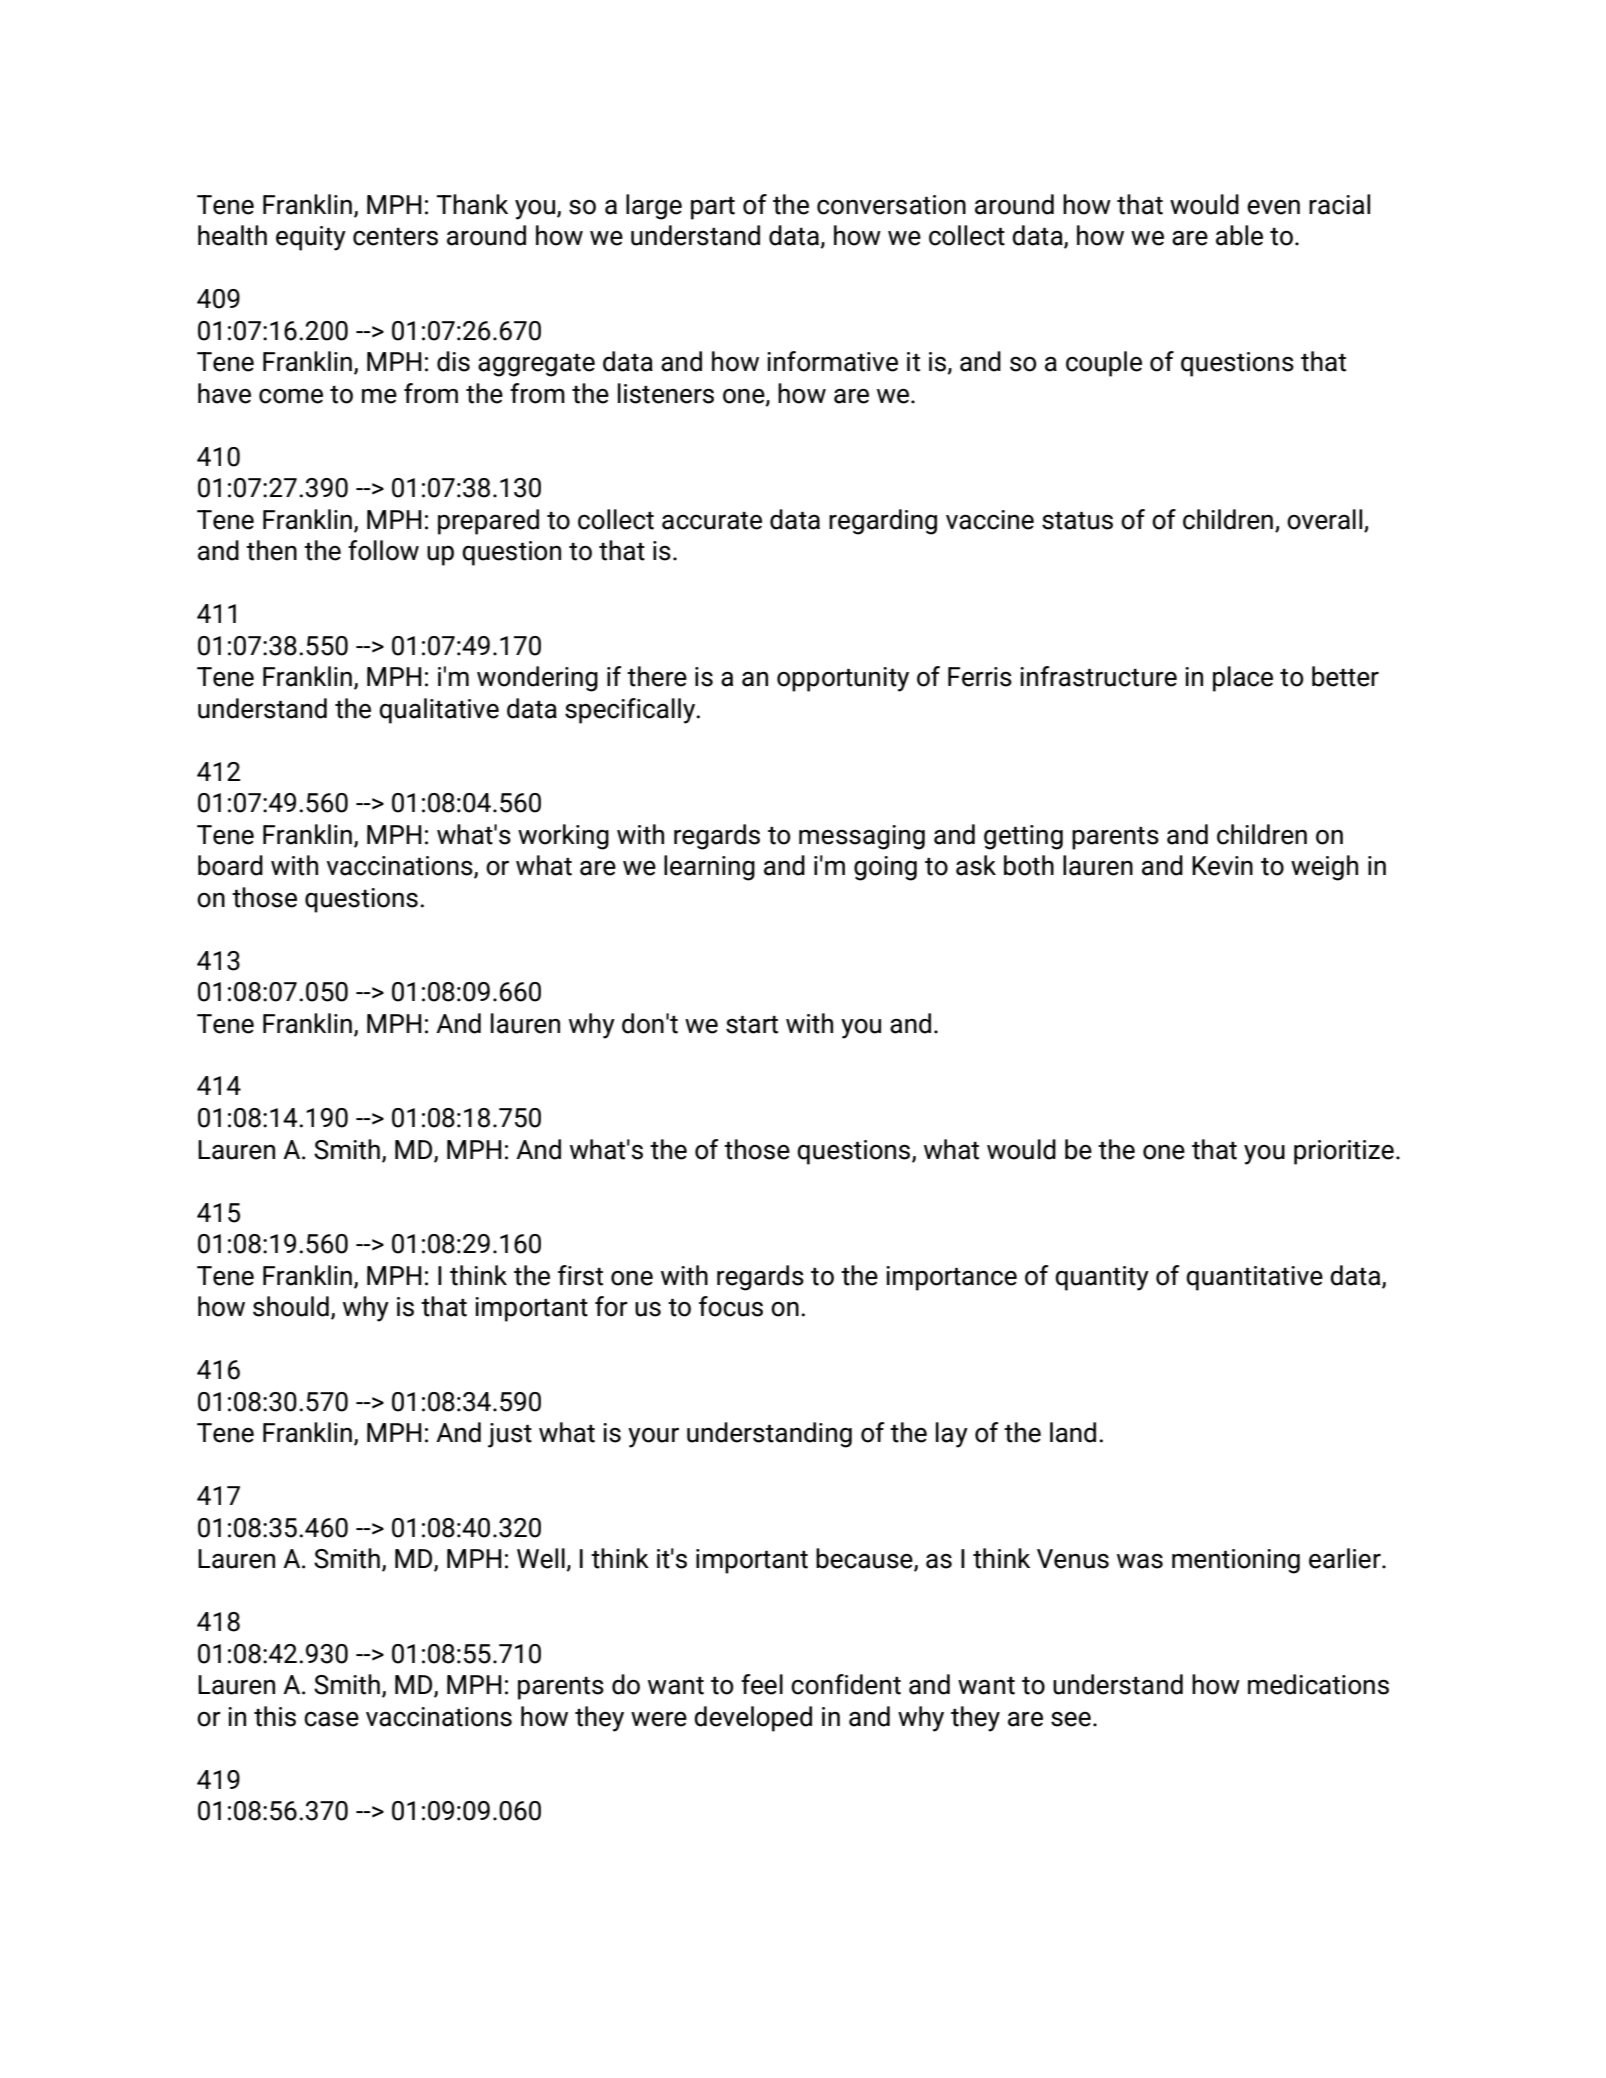 The image size is (1606, 2078). I want to click on follow, so click(383, 550).
